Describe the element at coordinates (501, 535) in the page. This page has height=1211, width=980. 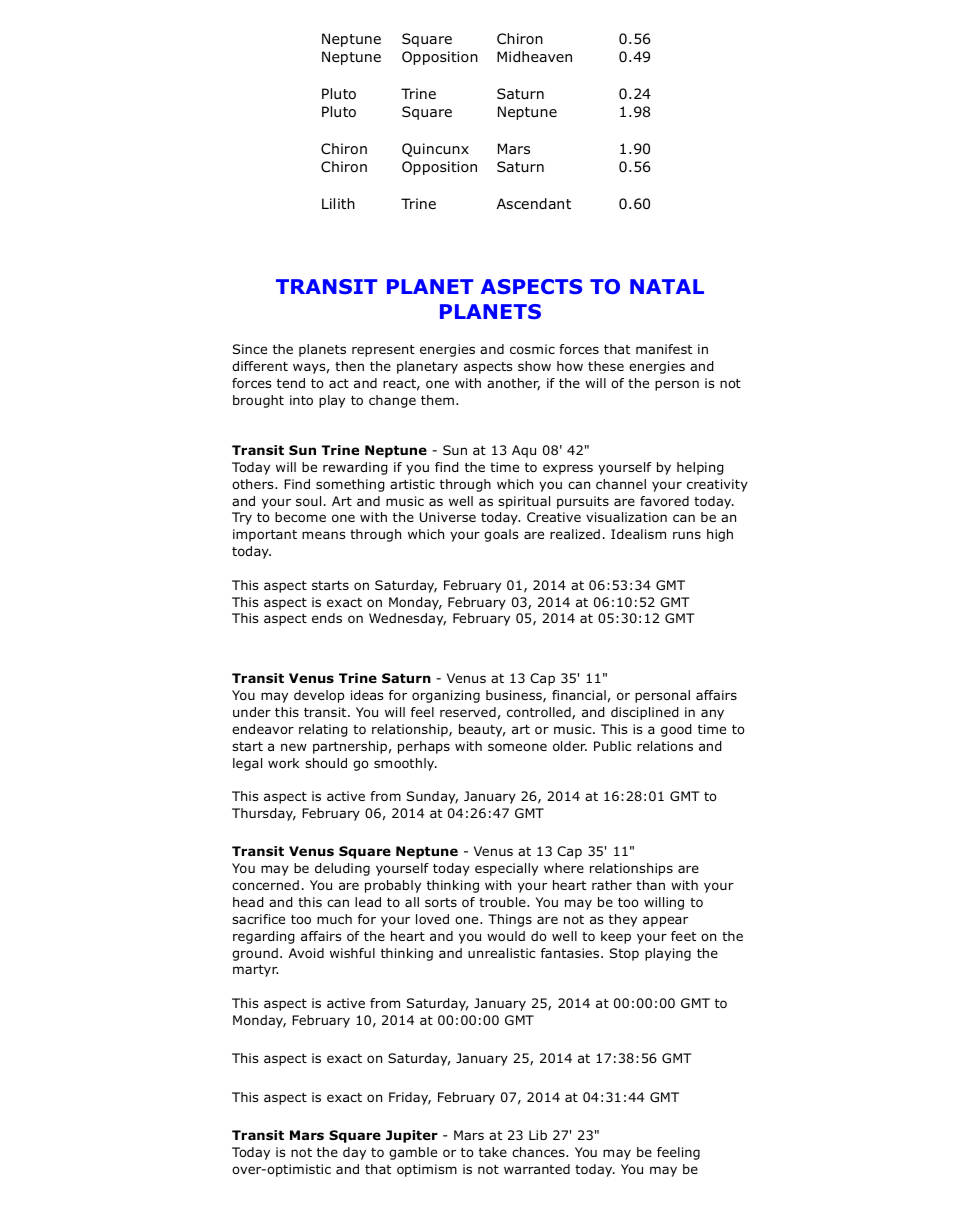
I see `goals` at that location.
